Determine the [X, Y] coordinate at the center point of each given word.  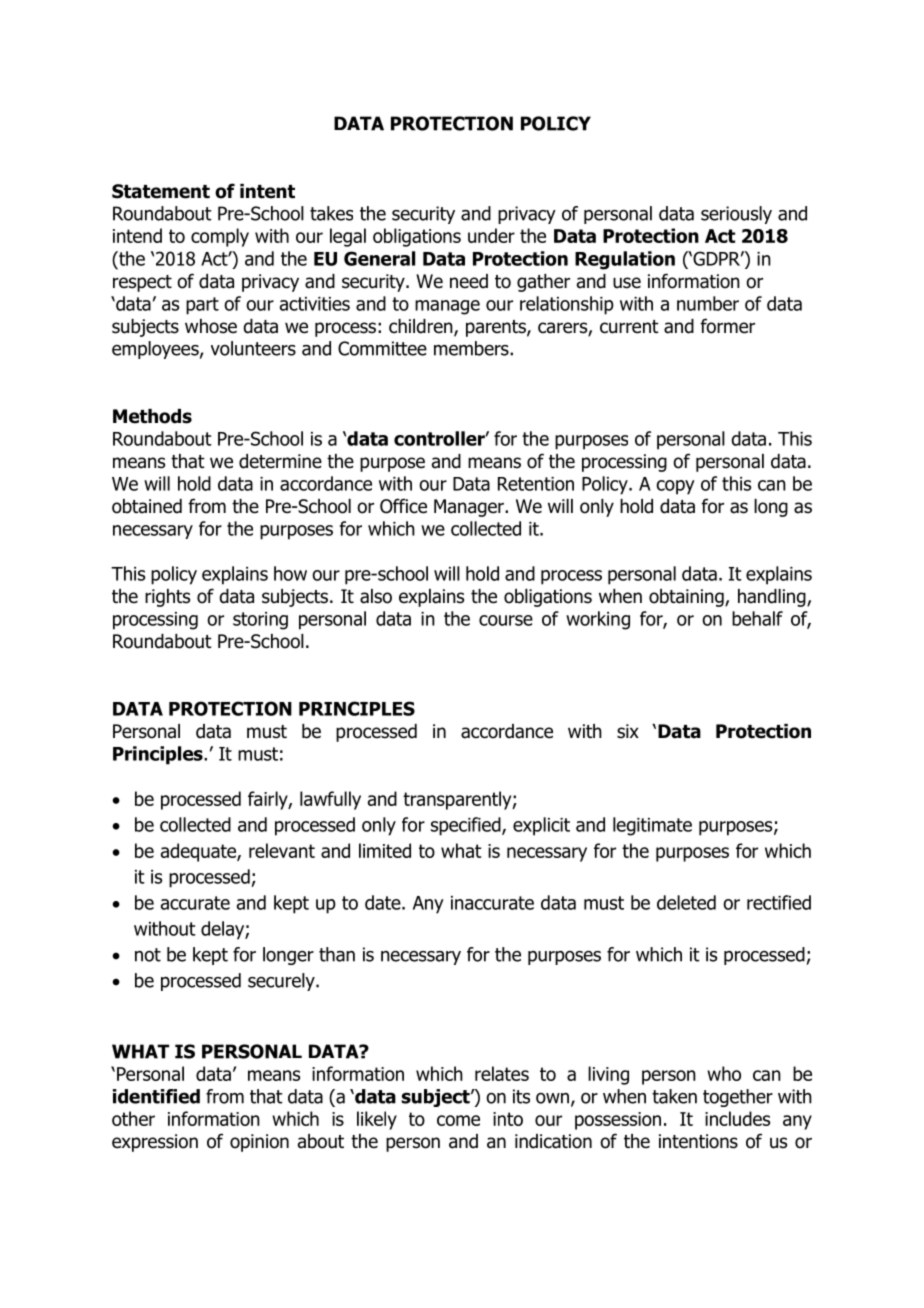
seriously [736, 215]
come [458, 1120]
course [506, 620]
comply [220, 237]
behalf [757, 618]
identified [156, 1096]
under [491, 235]
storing [260, 621]
